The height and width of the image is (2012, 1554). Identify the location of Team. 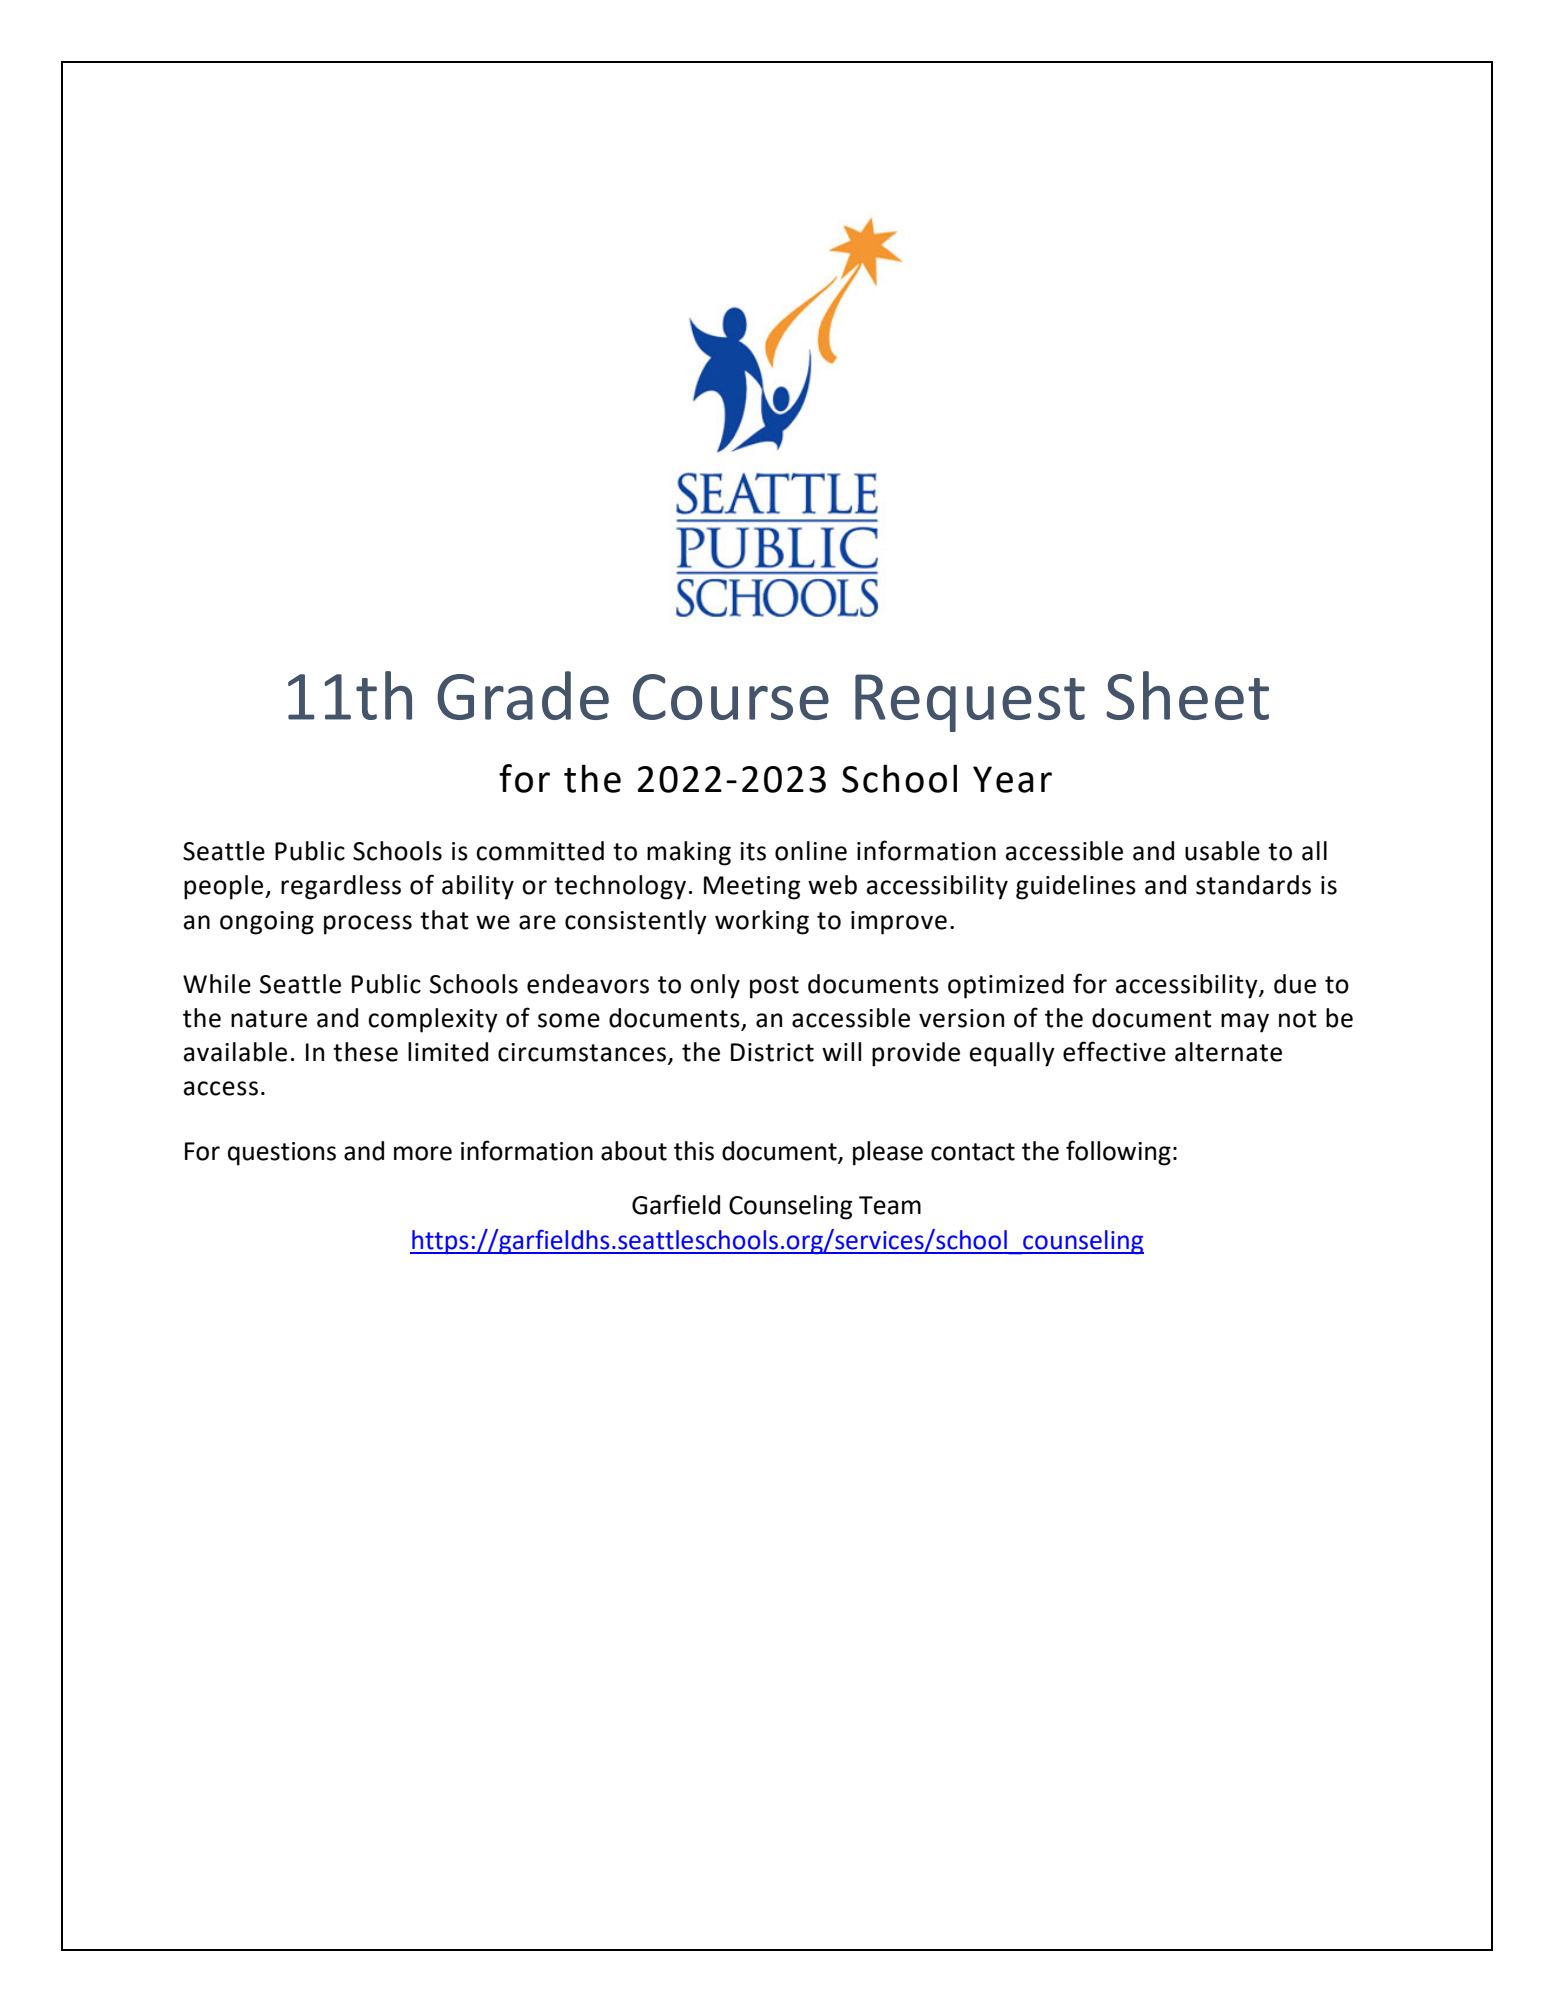
(890, 1205).
